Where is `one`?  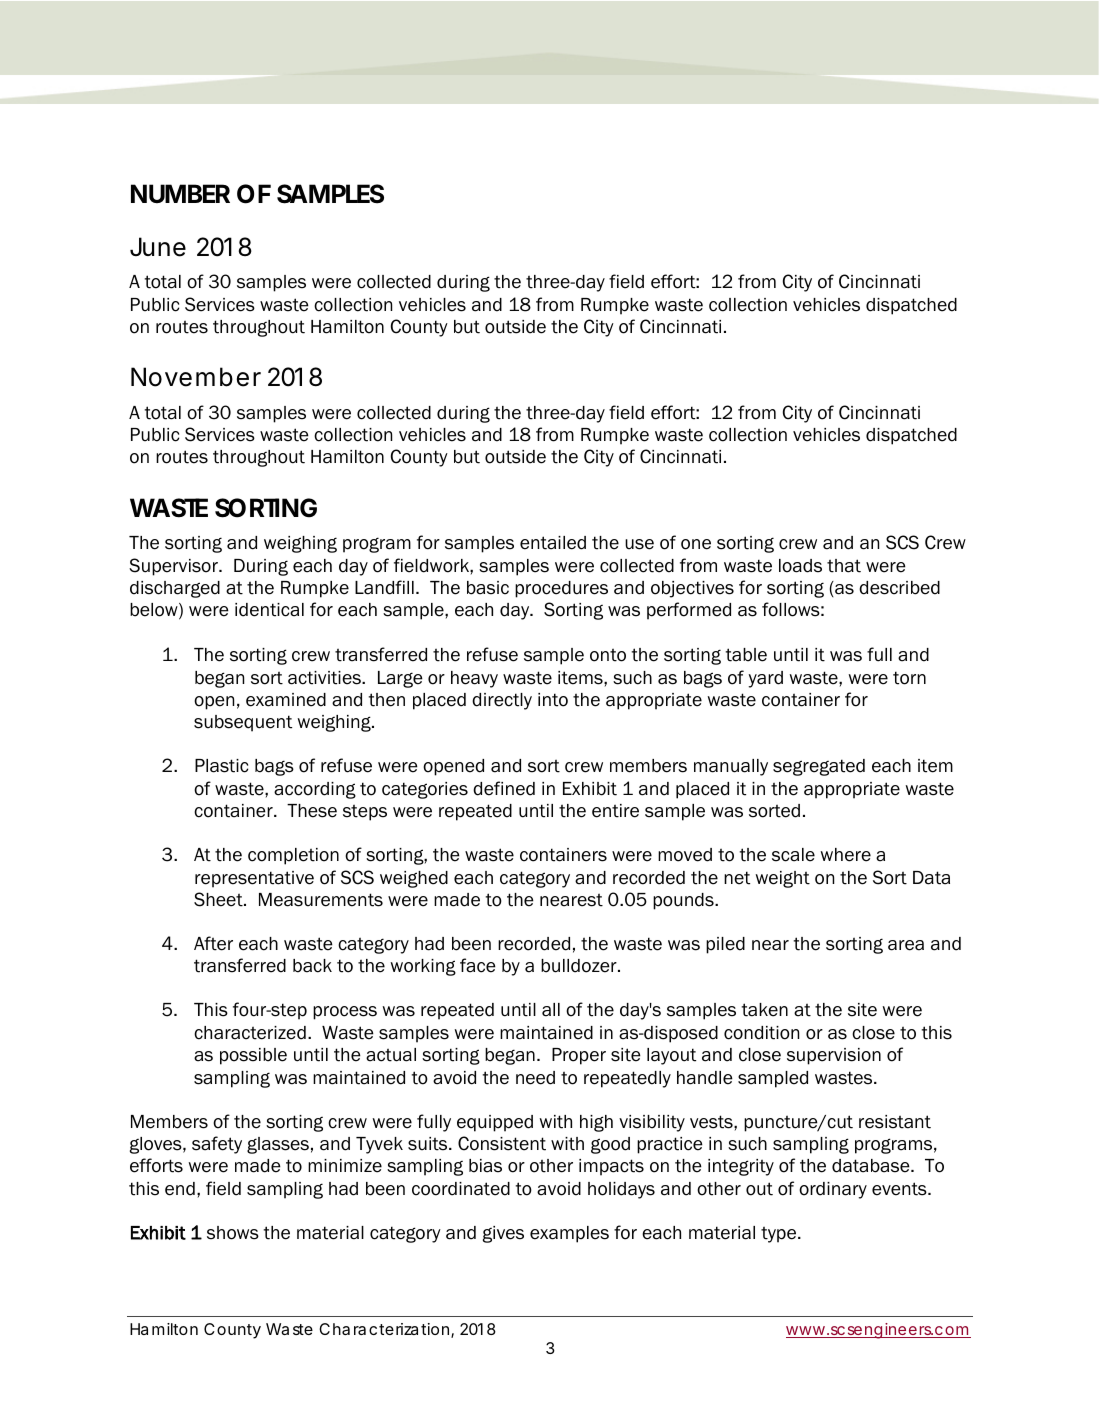
one is located at coordinates (696, 544).
